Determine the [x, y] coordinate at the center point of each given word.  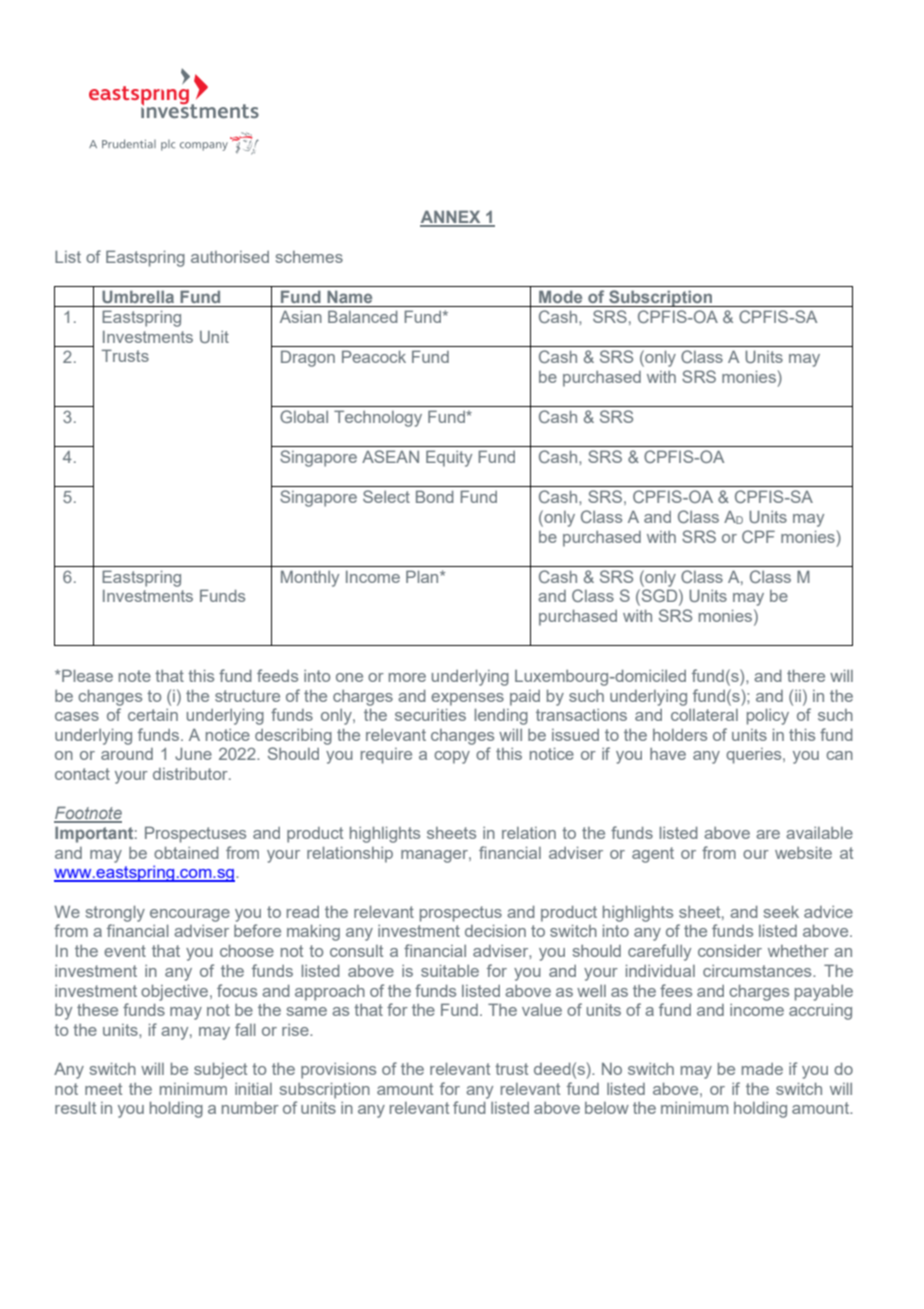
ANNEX [451, 218]
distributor [191, 774]
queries [755, 756]
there [806, 676]
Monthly [310, 578]
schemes [309, 257]
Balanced [363, 316]
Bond [435, 496]
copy [452, 757]
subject [220, 1071]
